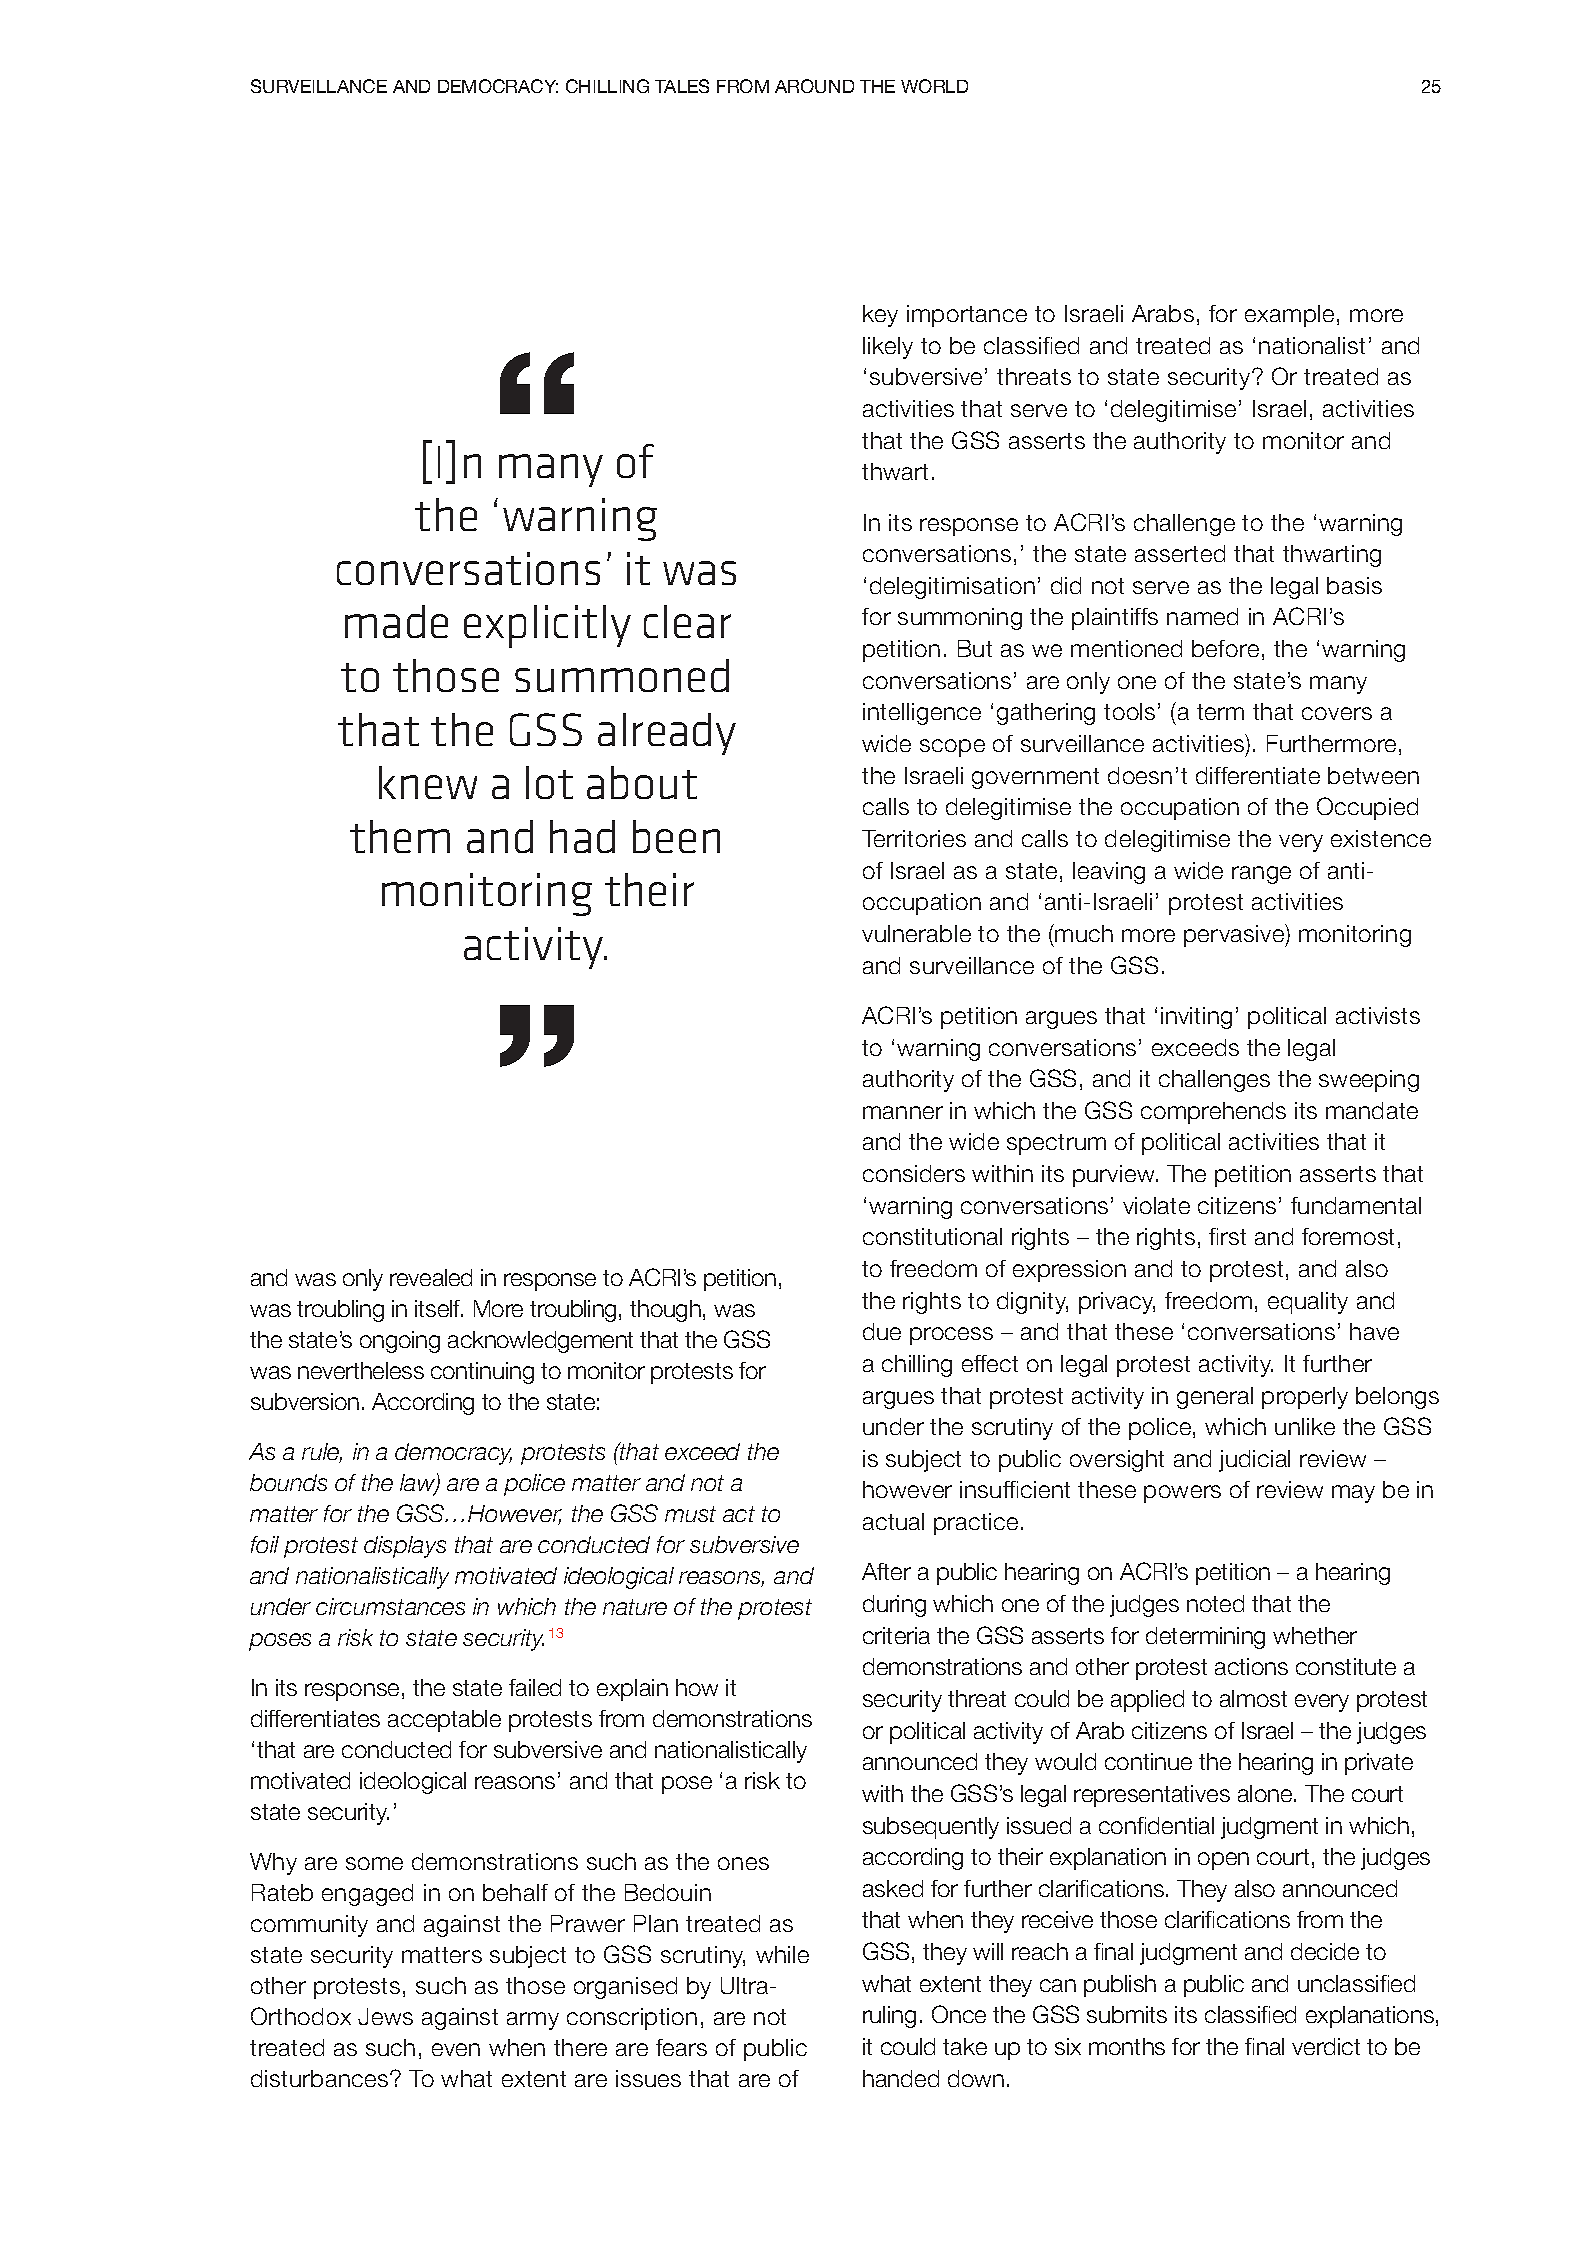 This screenshot has height=2254, width=1594. I want to click on ruling, so click(889, 2017).
